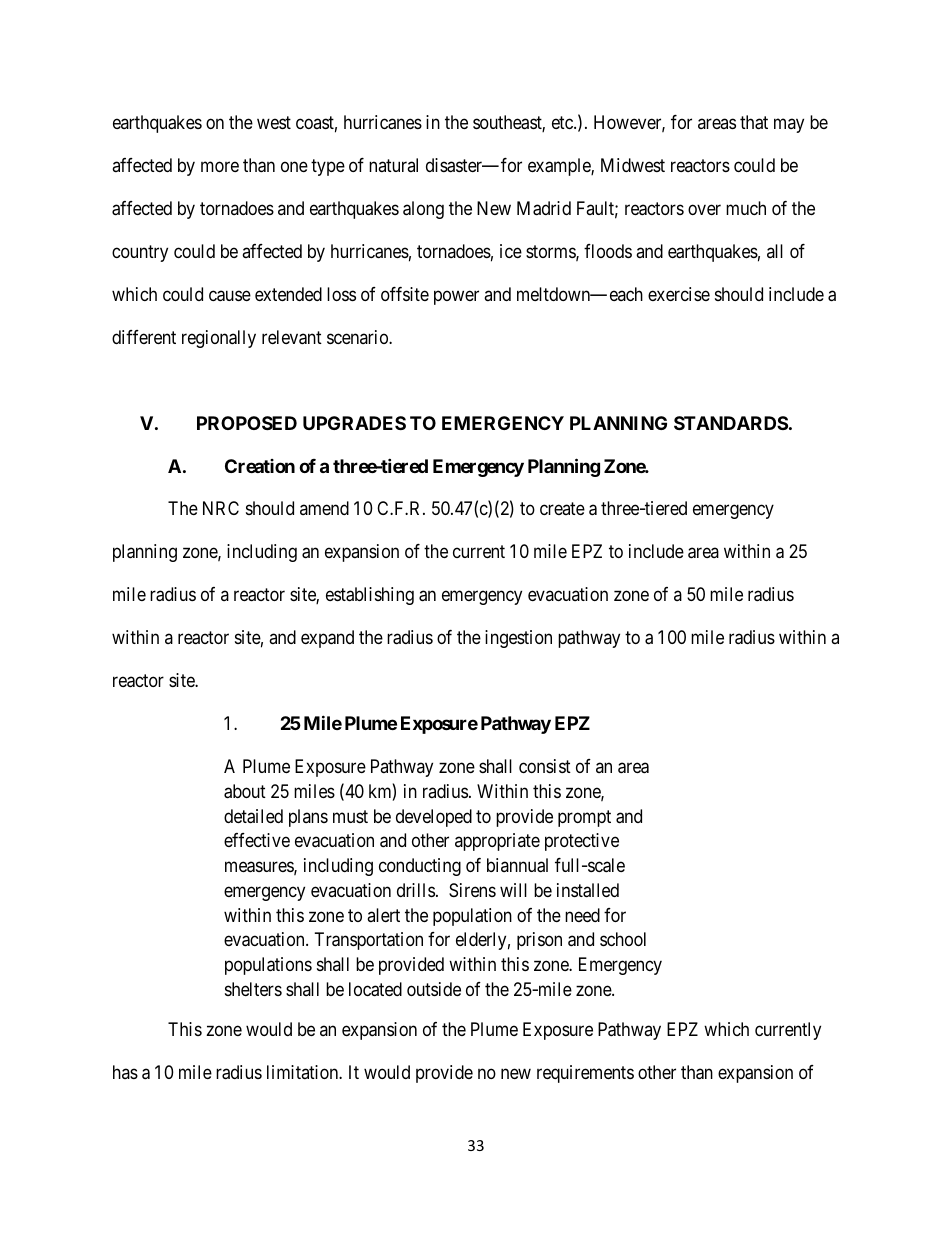 Image resolution: width=952 pixels, height=1233 pixels. I want to click on has, so click(125, 1072).
